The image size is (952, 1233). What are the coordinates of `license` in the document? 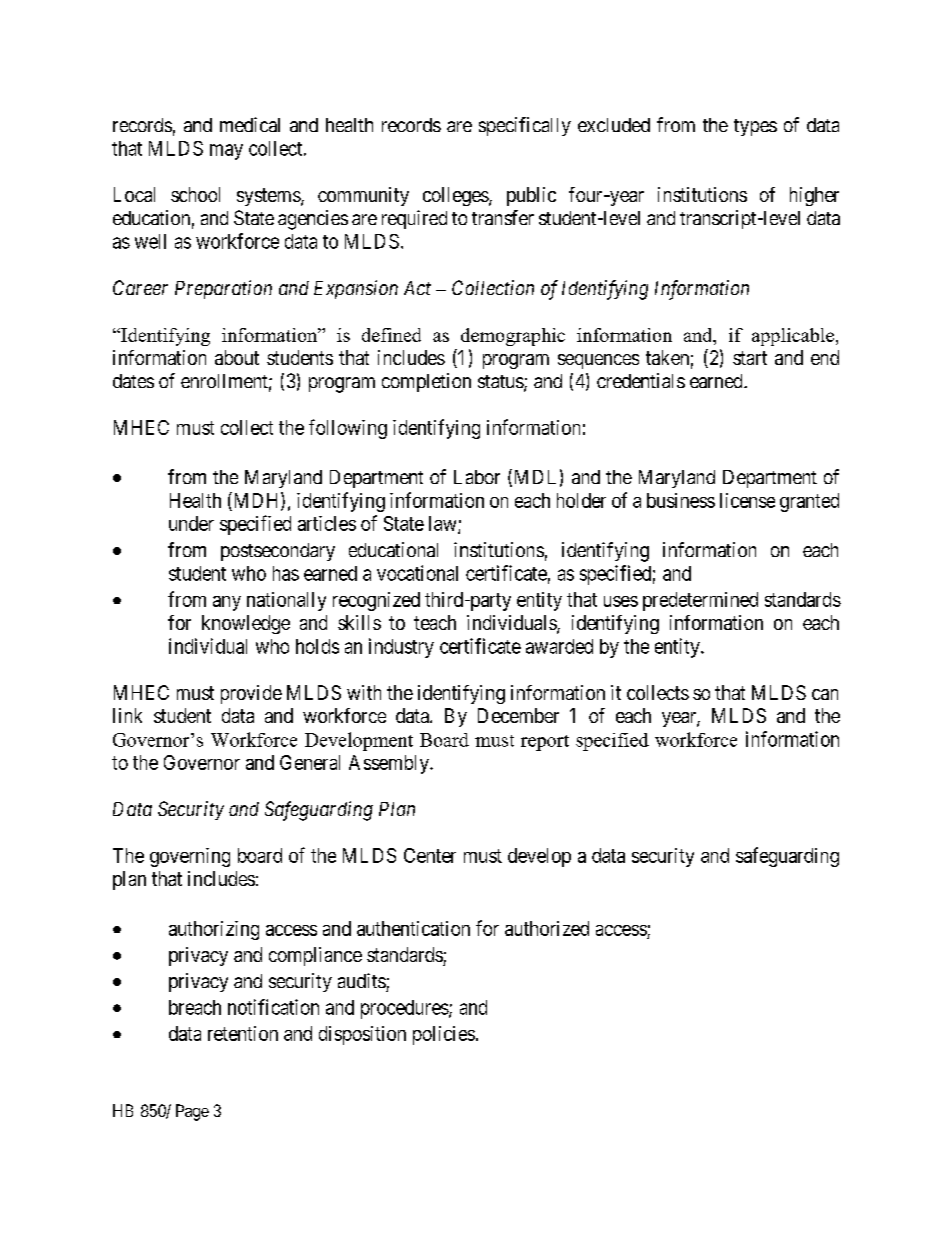 It's located at (747, 500).
